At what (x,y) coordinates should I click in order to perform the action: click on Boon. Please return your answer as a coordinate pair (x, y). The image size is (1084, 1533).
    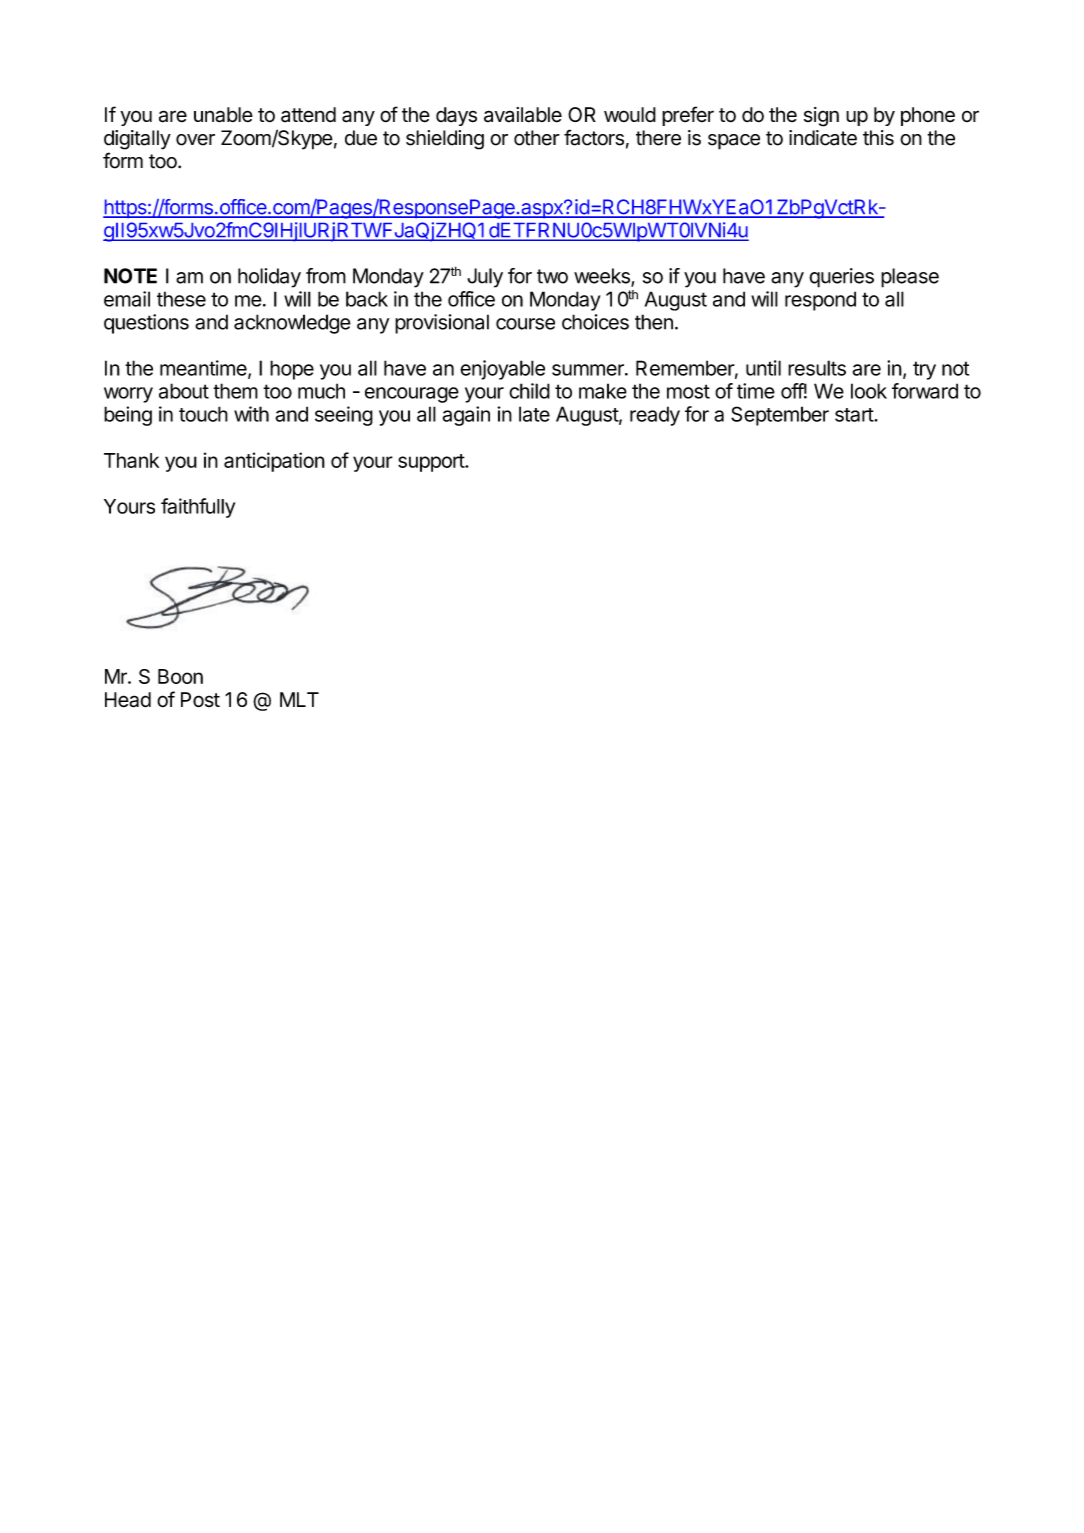
    Looking at the image, I should click on (180, 676).
